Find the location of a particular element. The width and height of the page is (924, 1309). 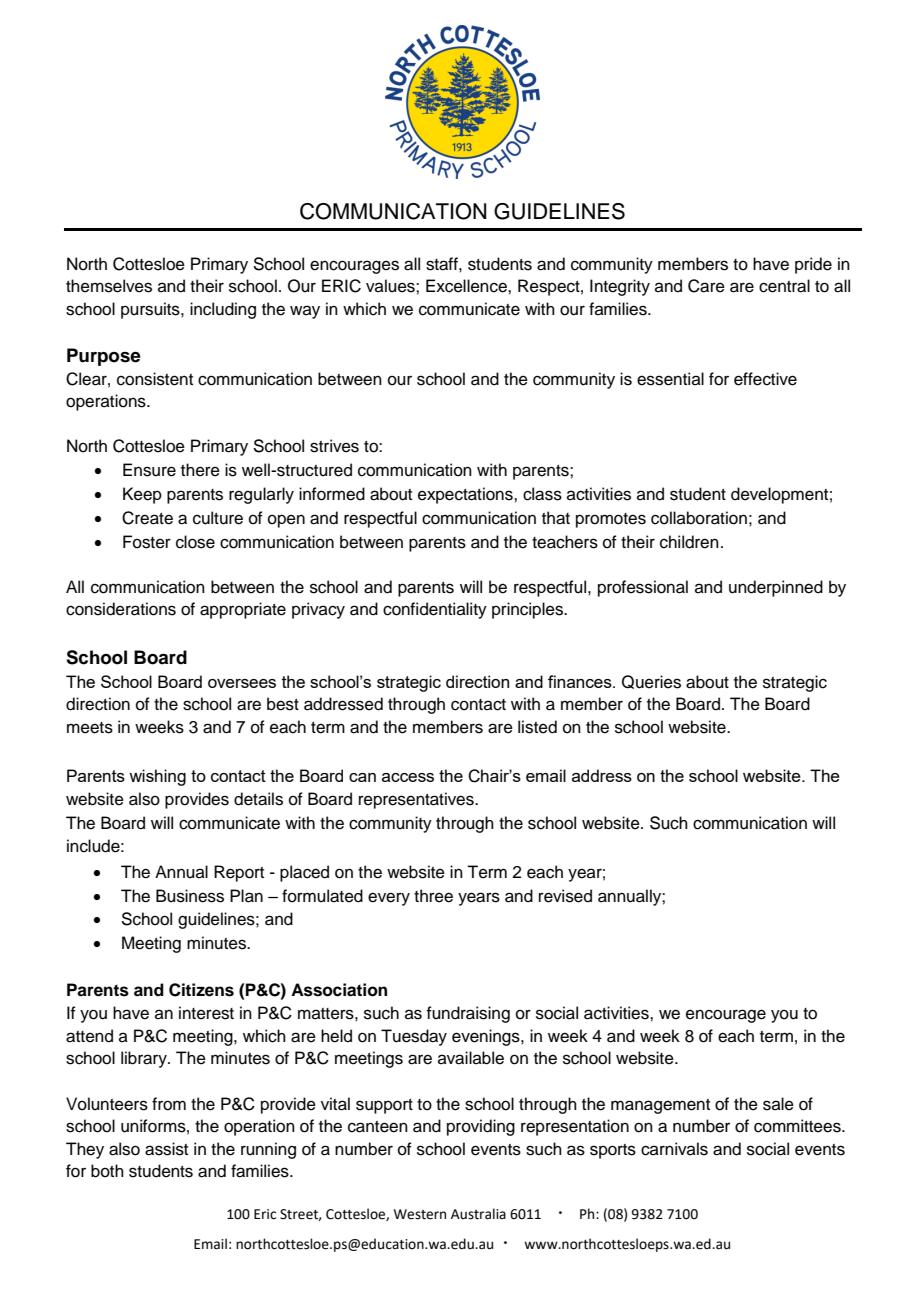

collaboration is located at coordinates (699, 518).
